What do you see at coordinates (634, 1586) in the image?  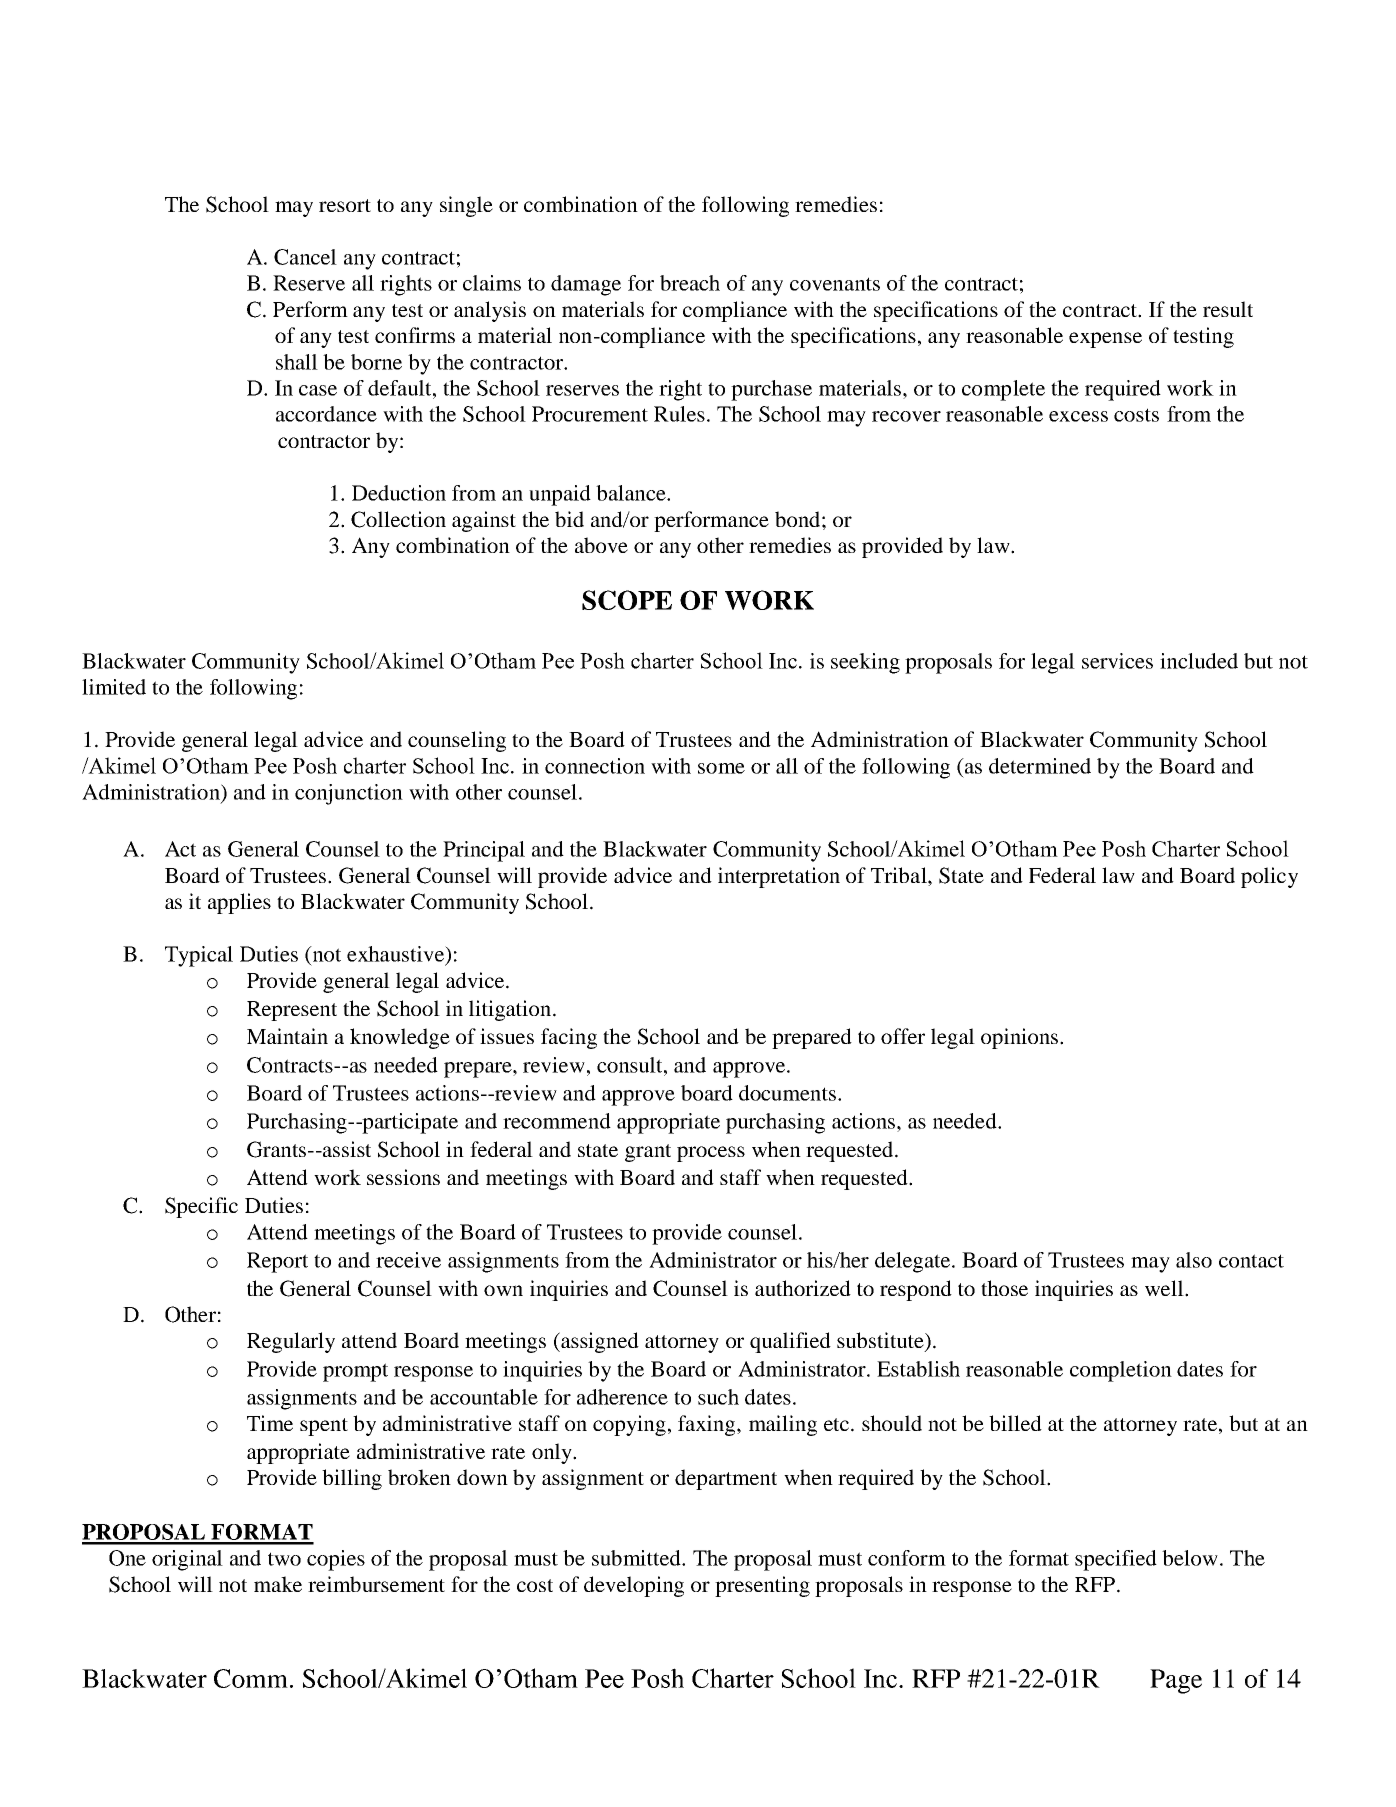 I see `developing` at bounding box center [634, 1586].
